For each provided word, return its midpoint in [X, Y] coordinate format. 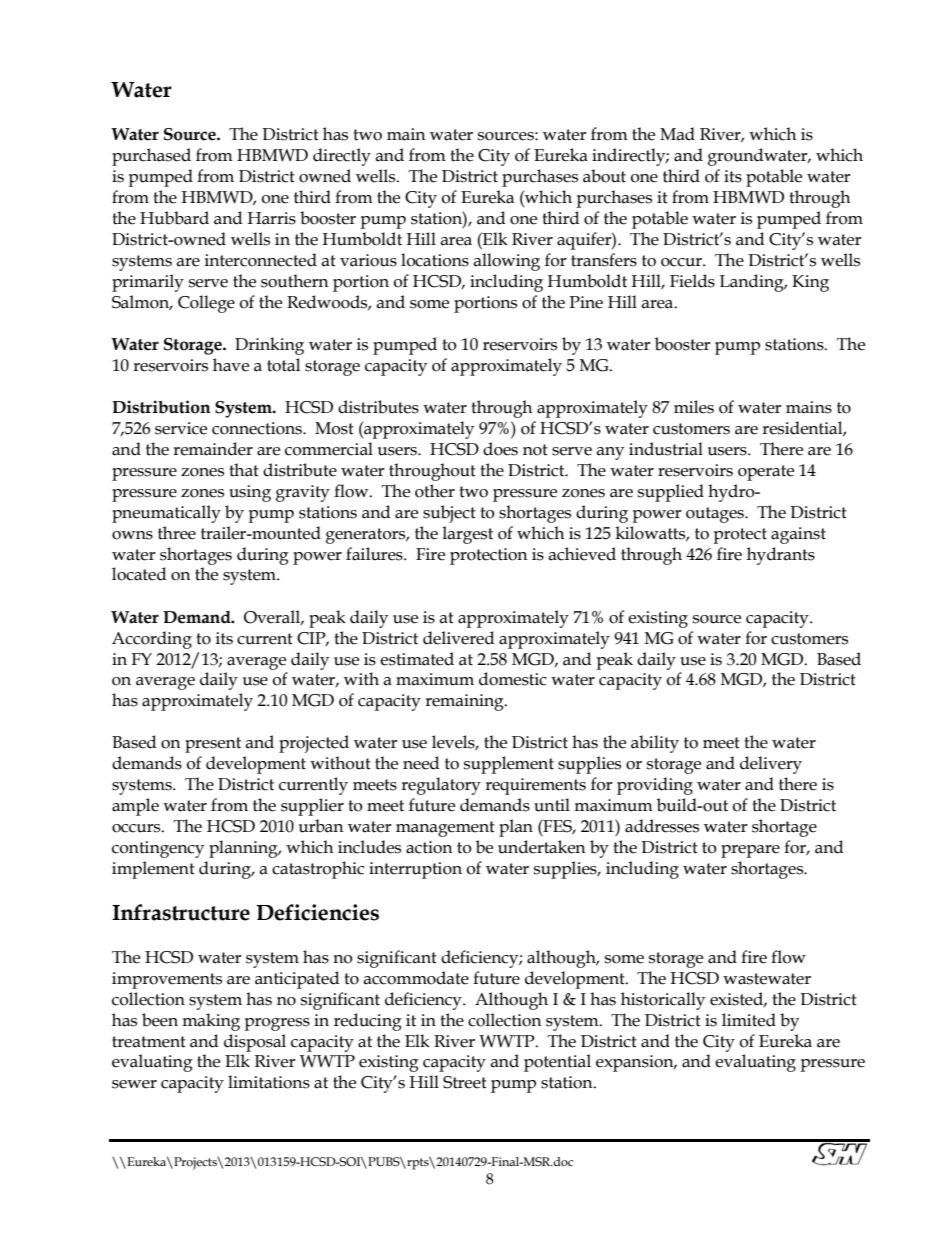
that [244, 470]
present [213, 745]
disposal [255, 1043]
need [421, 763]
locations [435, 260]
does [500, 449]
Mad [677, 134]
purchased [151, 157]
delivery [771, 765]
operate [766, 473]
